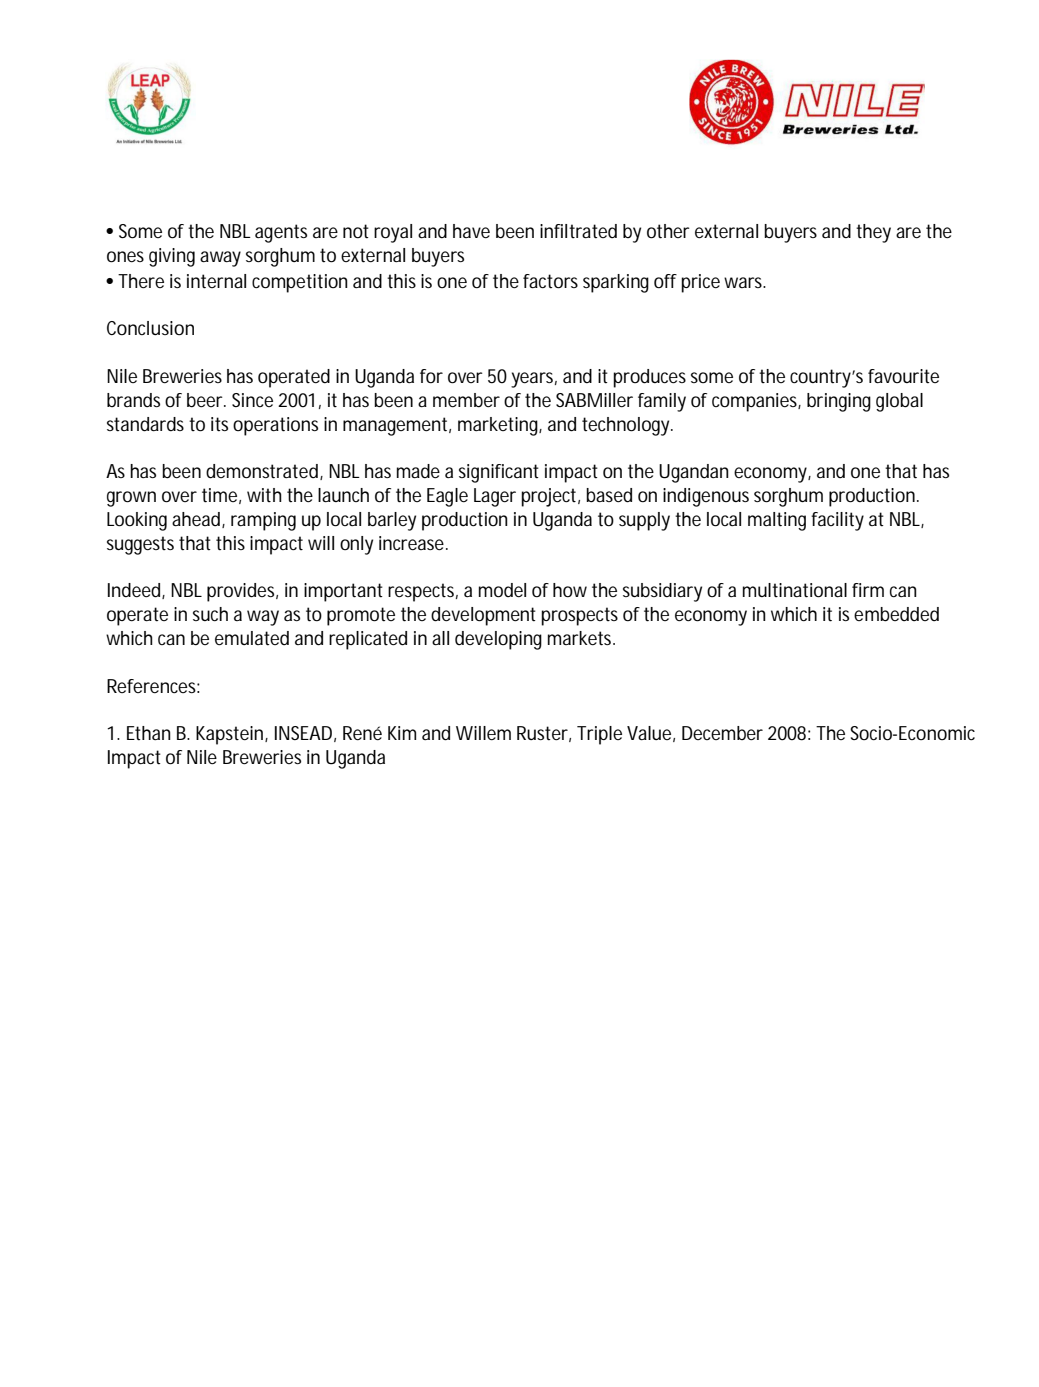  I want to click on factors, so click(550, 281).
